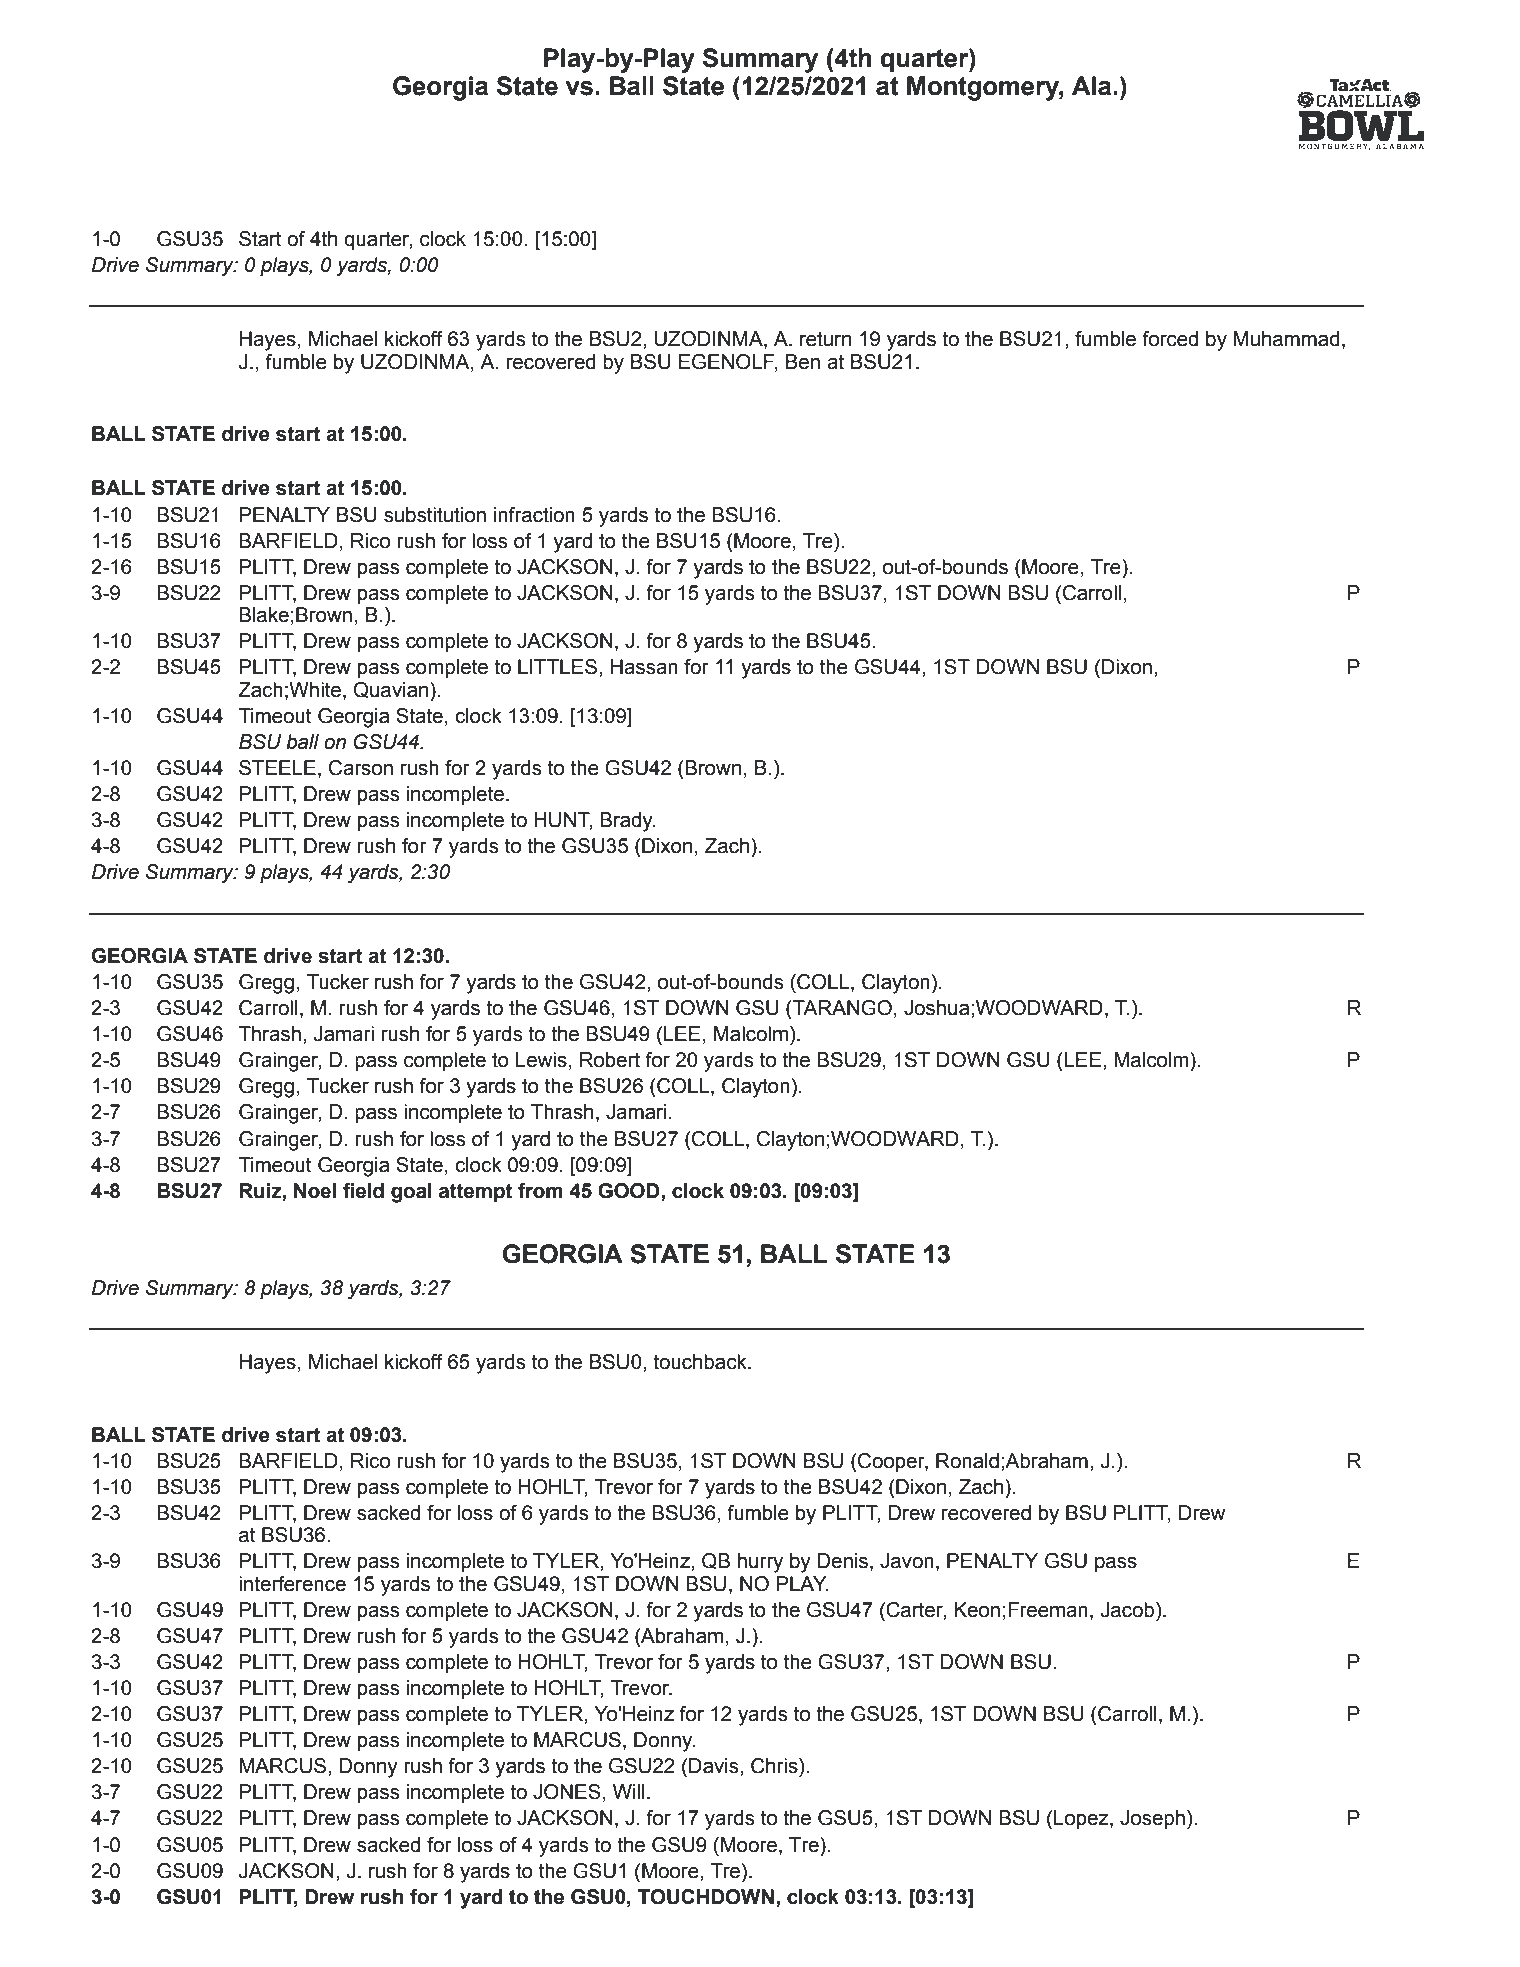 The image size is (1520, 1967). I want to click on Hassan, so click(644, 667).
